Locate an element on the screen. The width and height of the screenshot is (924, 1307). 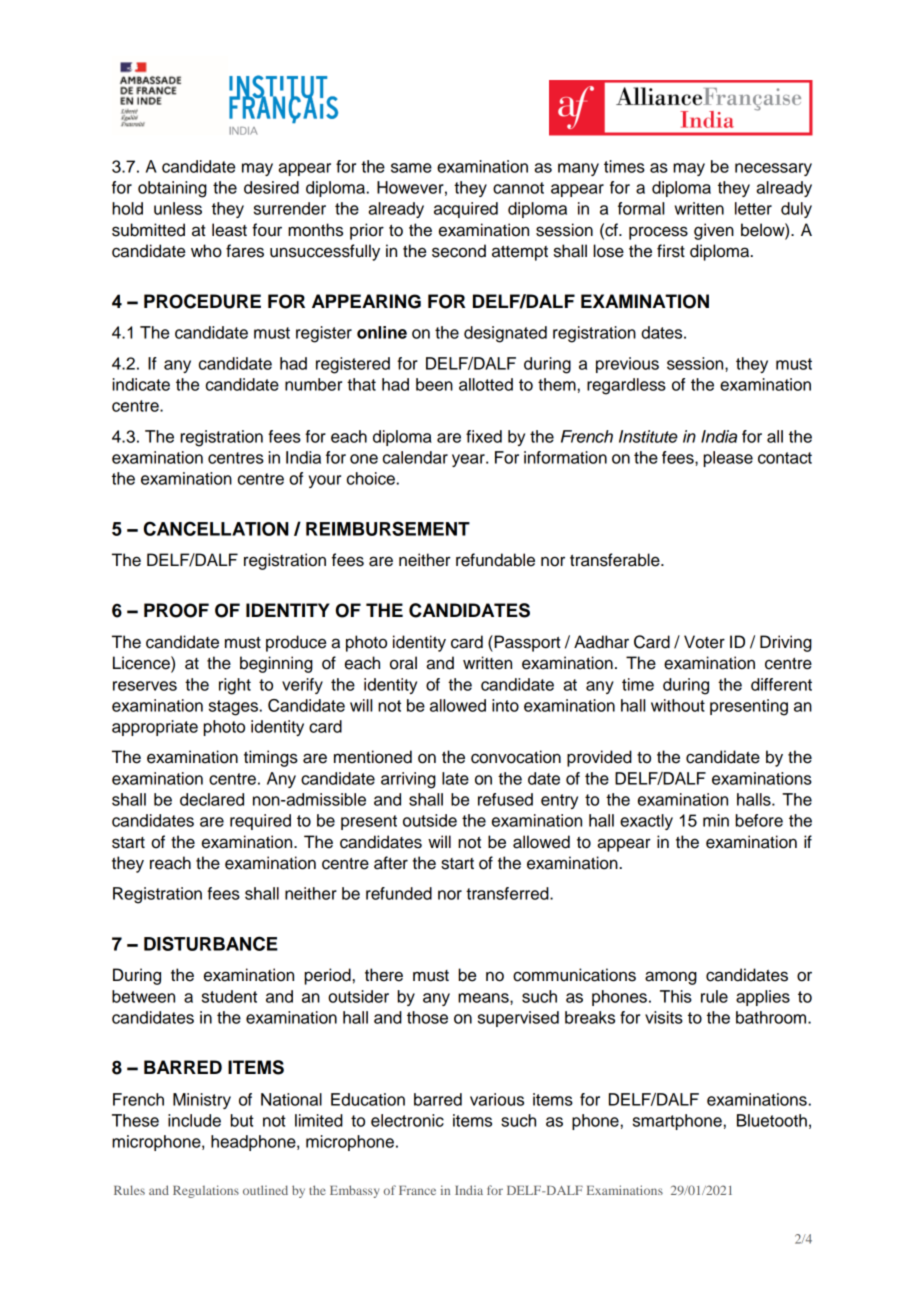
means is located at coordinates (484, 998).
